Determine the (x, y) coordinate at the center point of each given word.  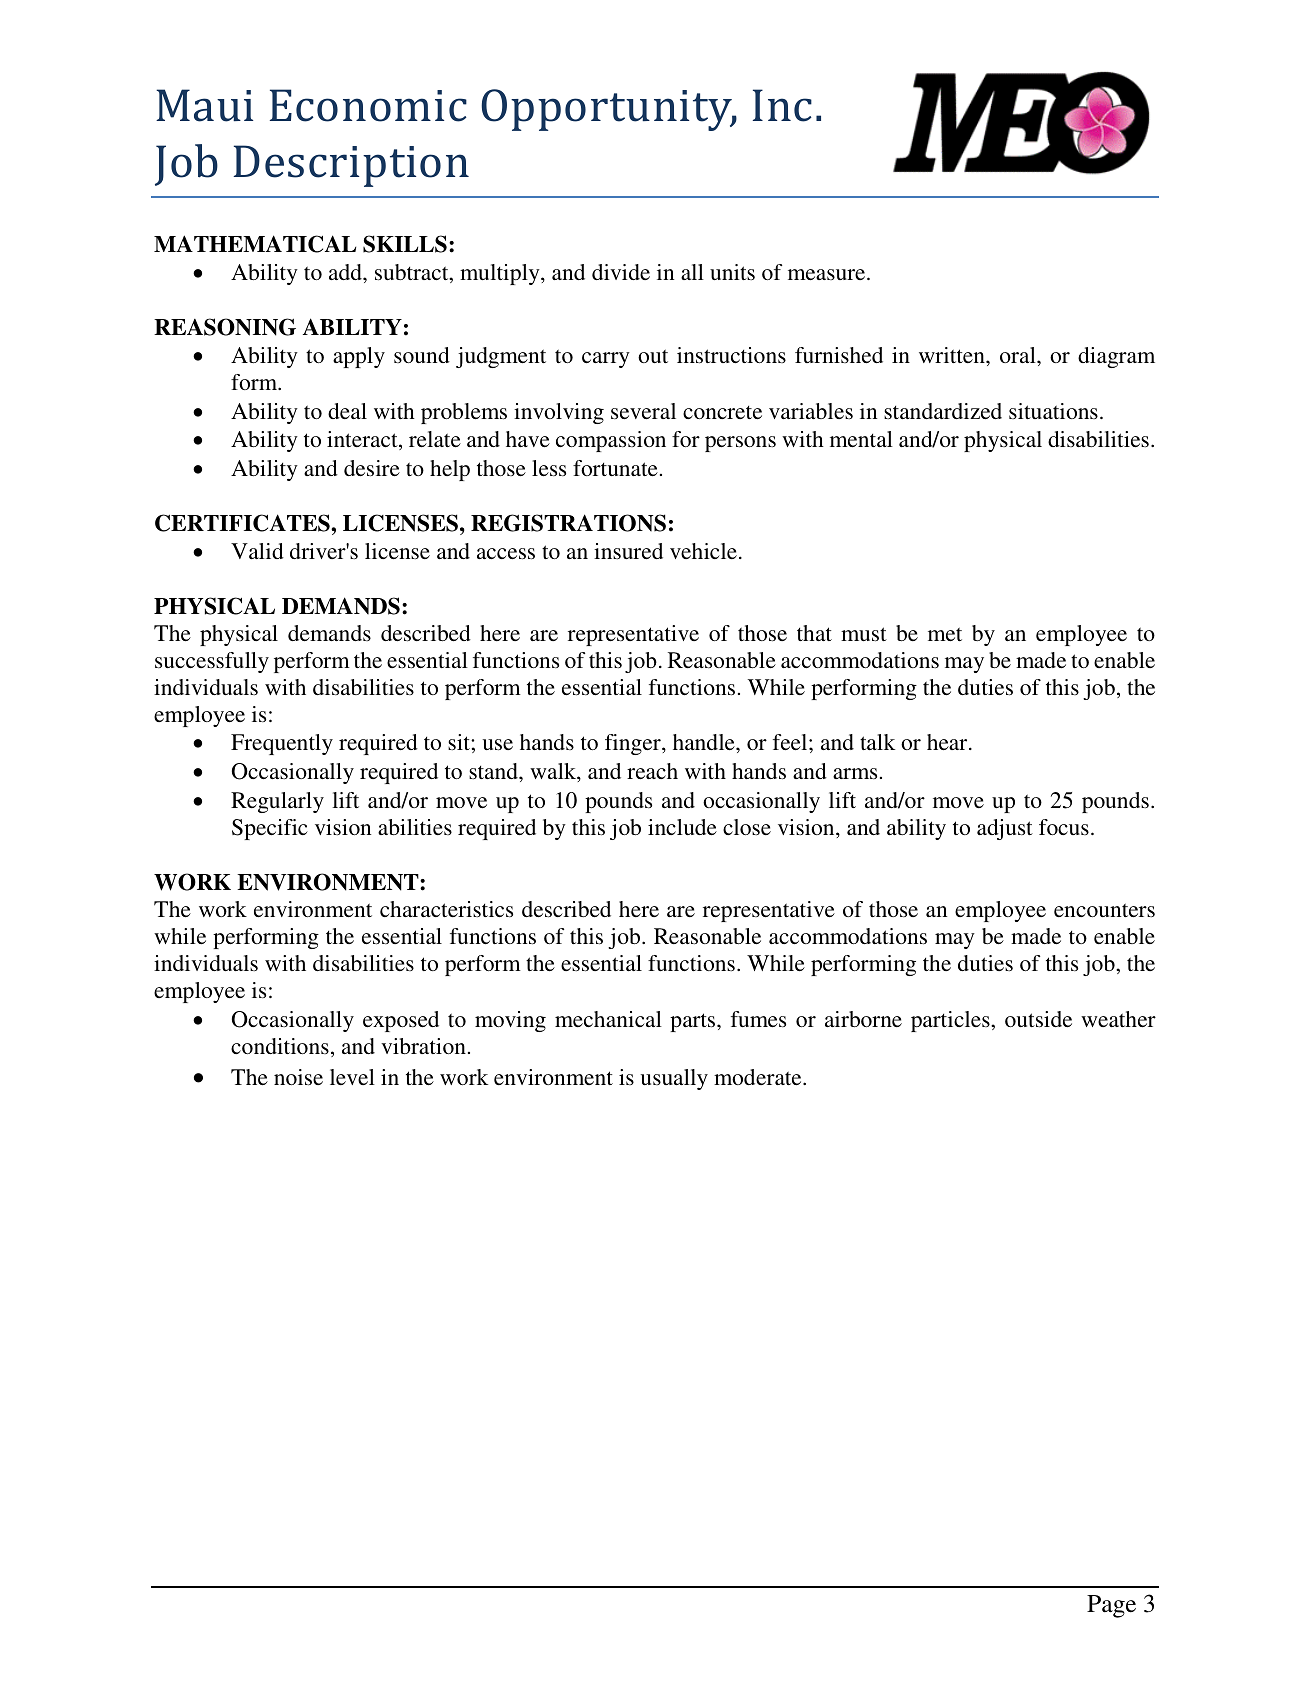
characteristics (446, 909)
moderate (759, 1077)
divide (621, 272)
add (346, 272)
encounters (1104, 910)
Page (1111, 1606)
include (682, 827)
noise (298, 1077)
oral (1019, 355)
